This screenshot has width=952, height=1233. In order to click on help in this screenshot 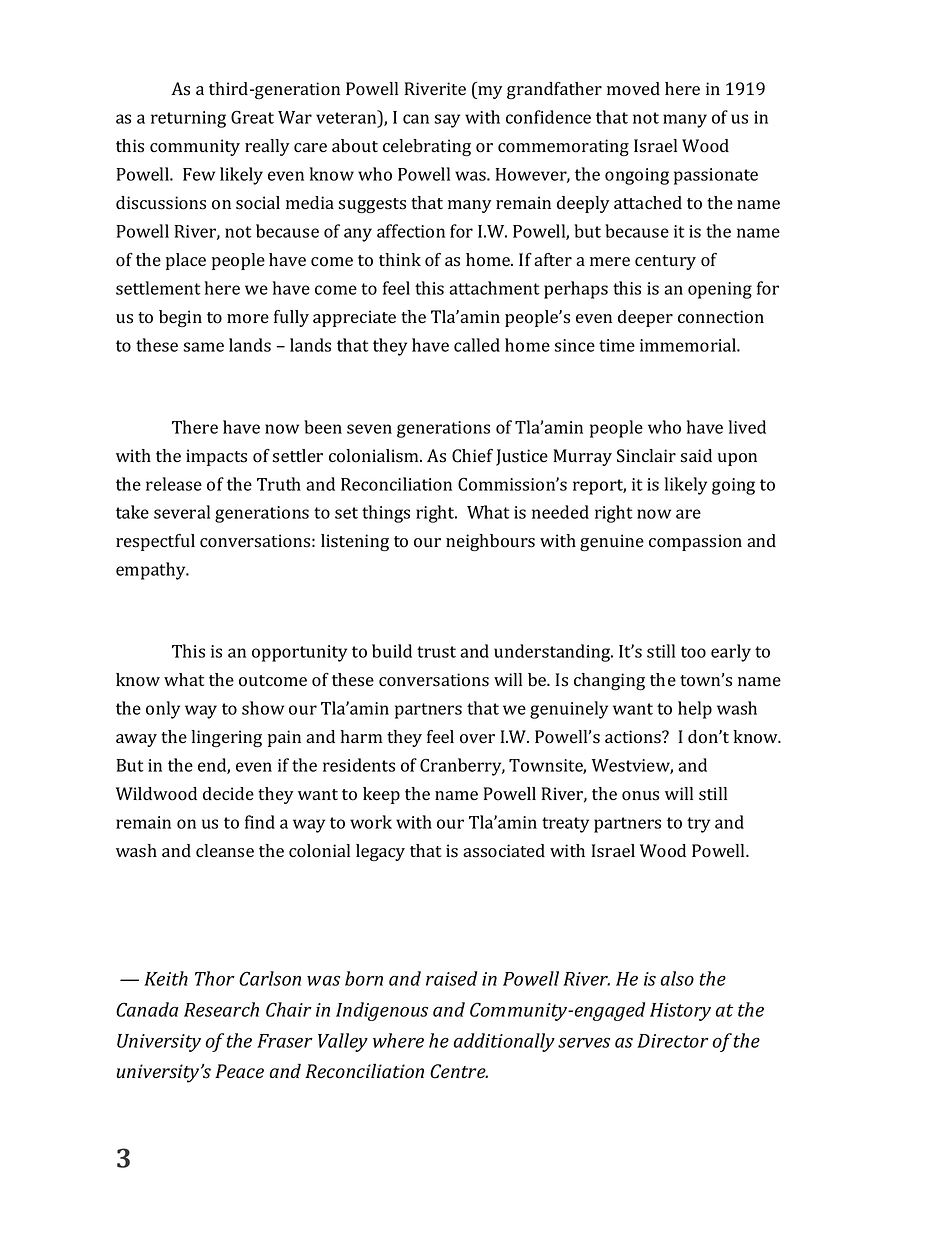, I will do `click(695, 710)`.
